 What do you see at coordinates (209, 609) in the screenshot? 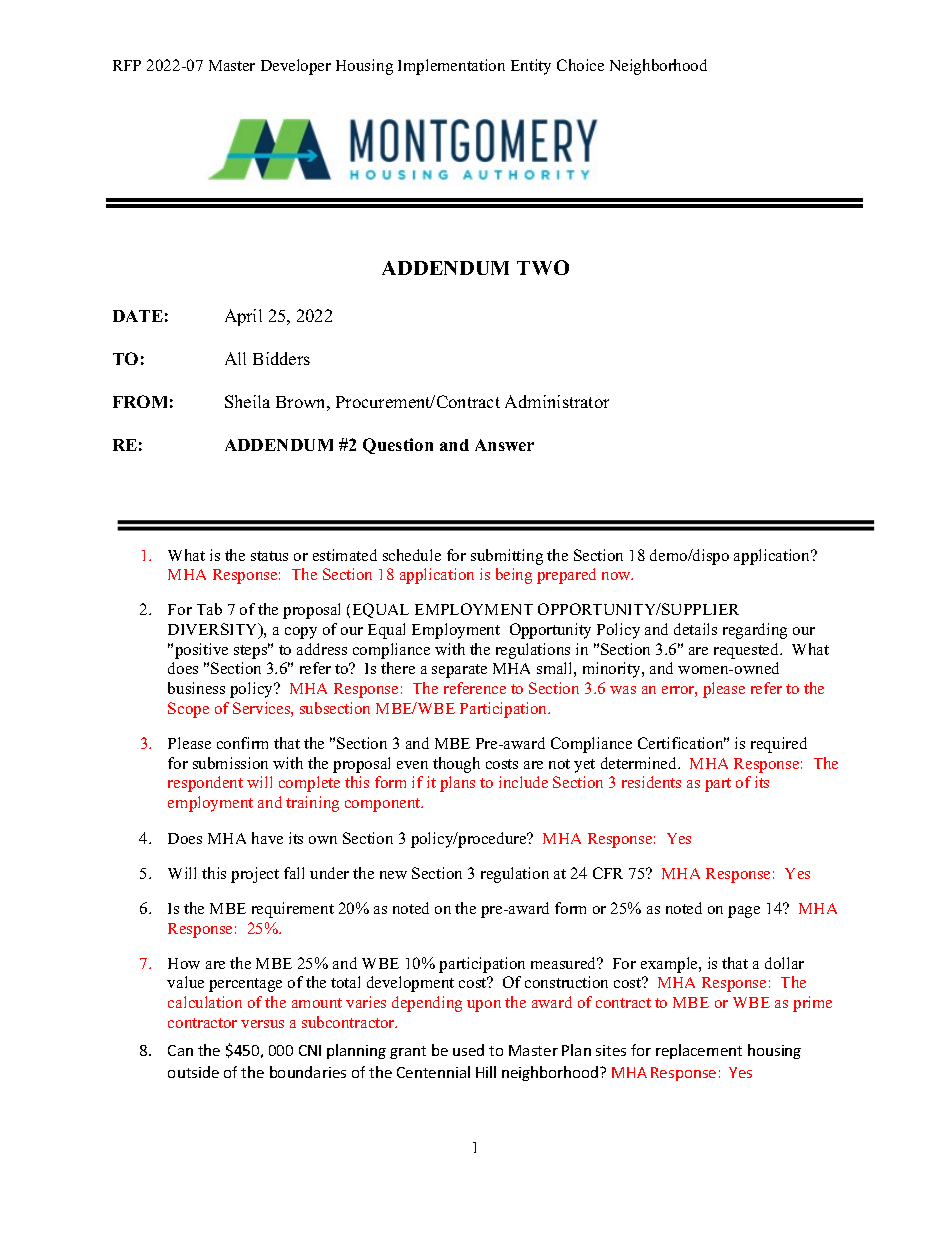
I see `Tab` at bounding box center [209, 609].
